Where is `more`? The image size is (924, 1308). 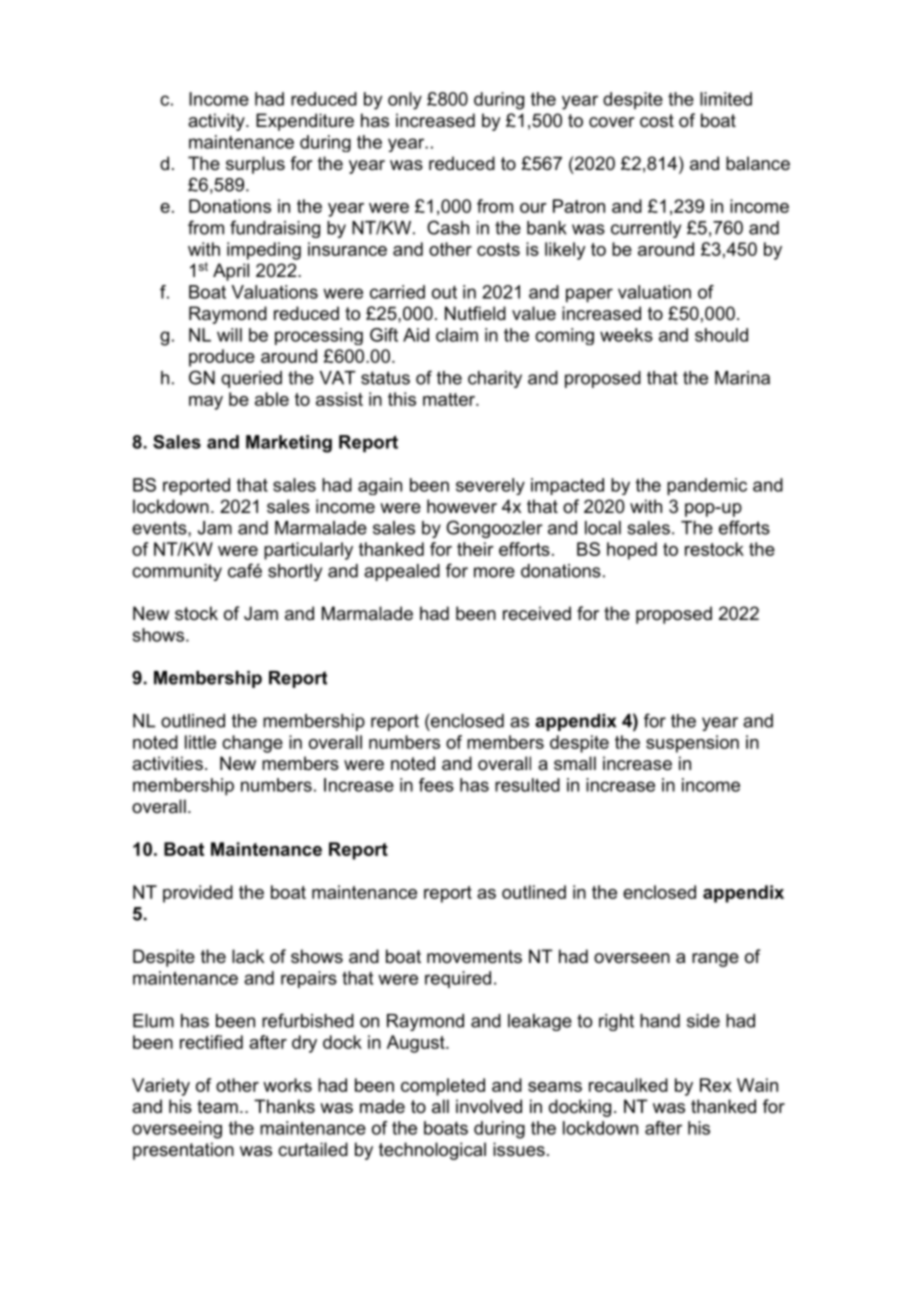
more is located at coordinates (494, 572).
